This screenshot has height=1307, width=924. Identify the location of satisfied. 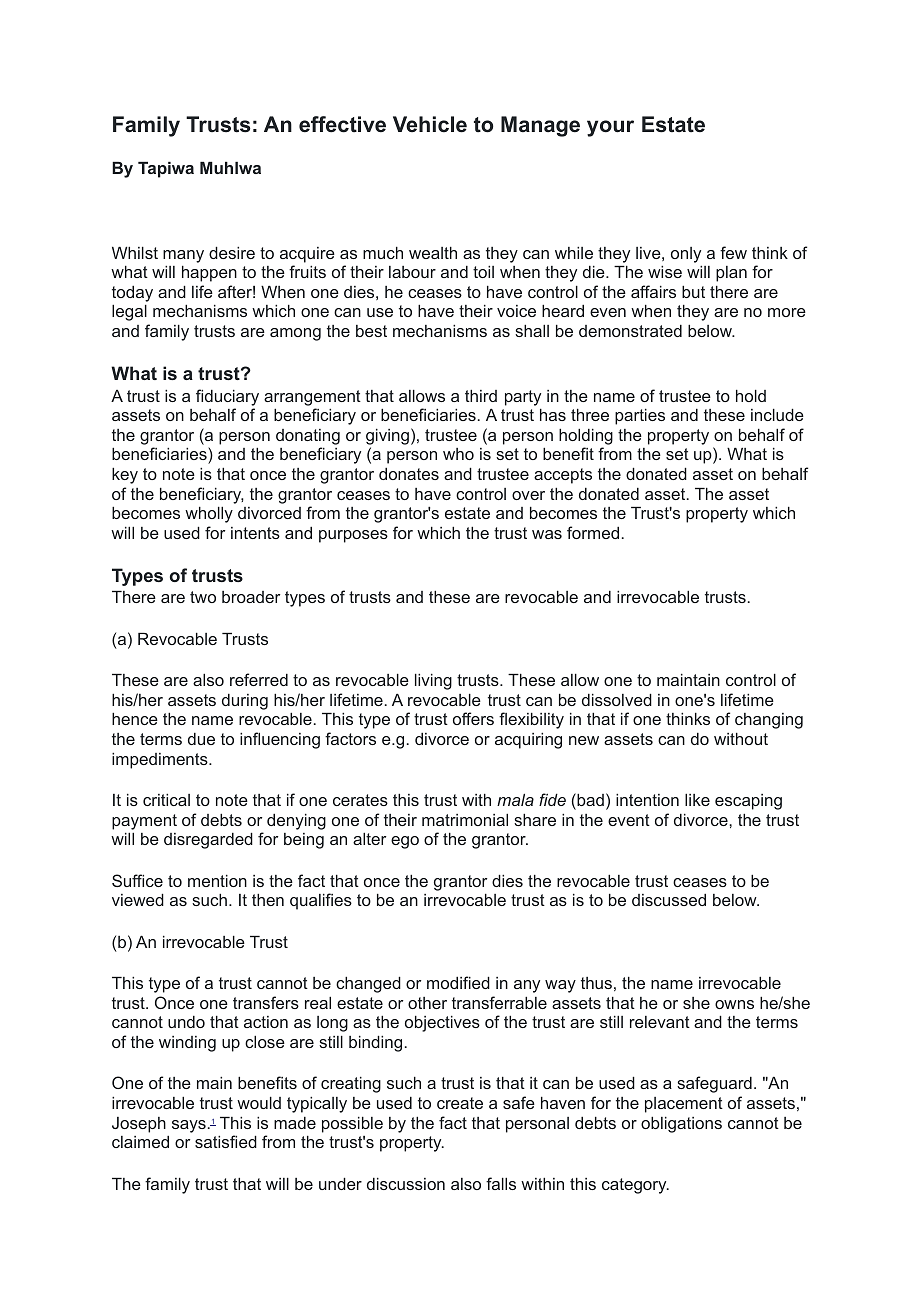
(226, 1141).
